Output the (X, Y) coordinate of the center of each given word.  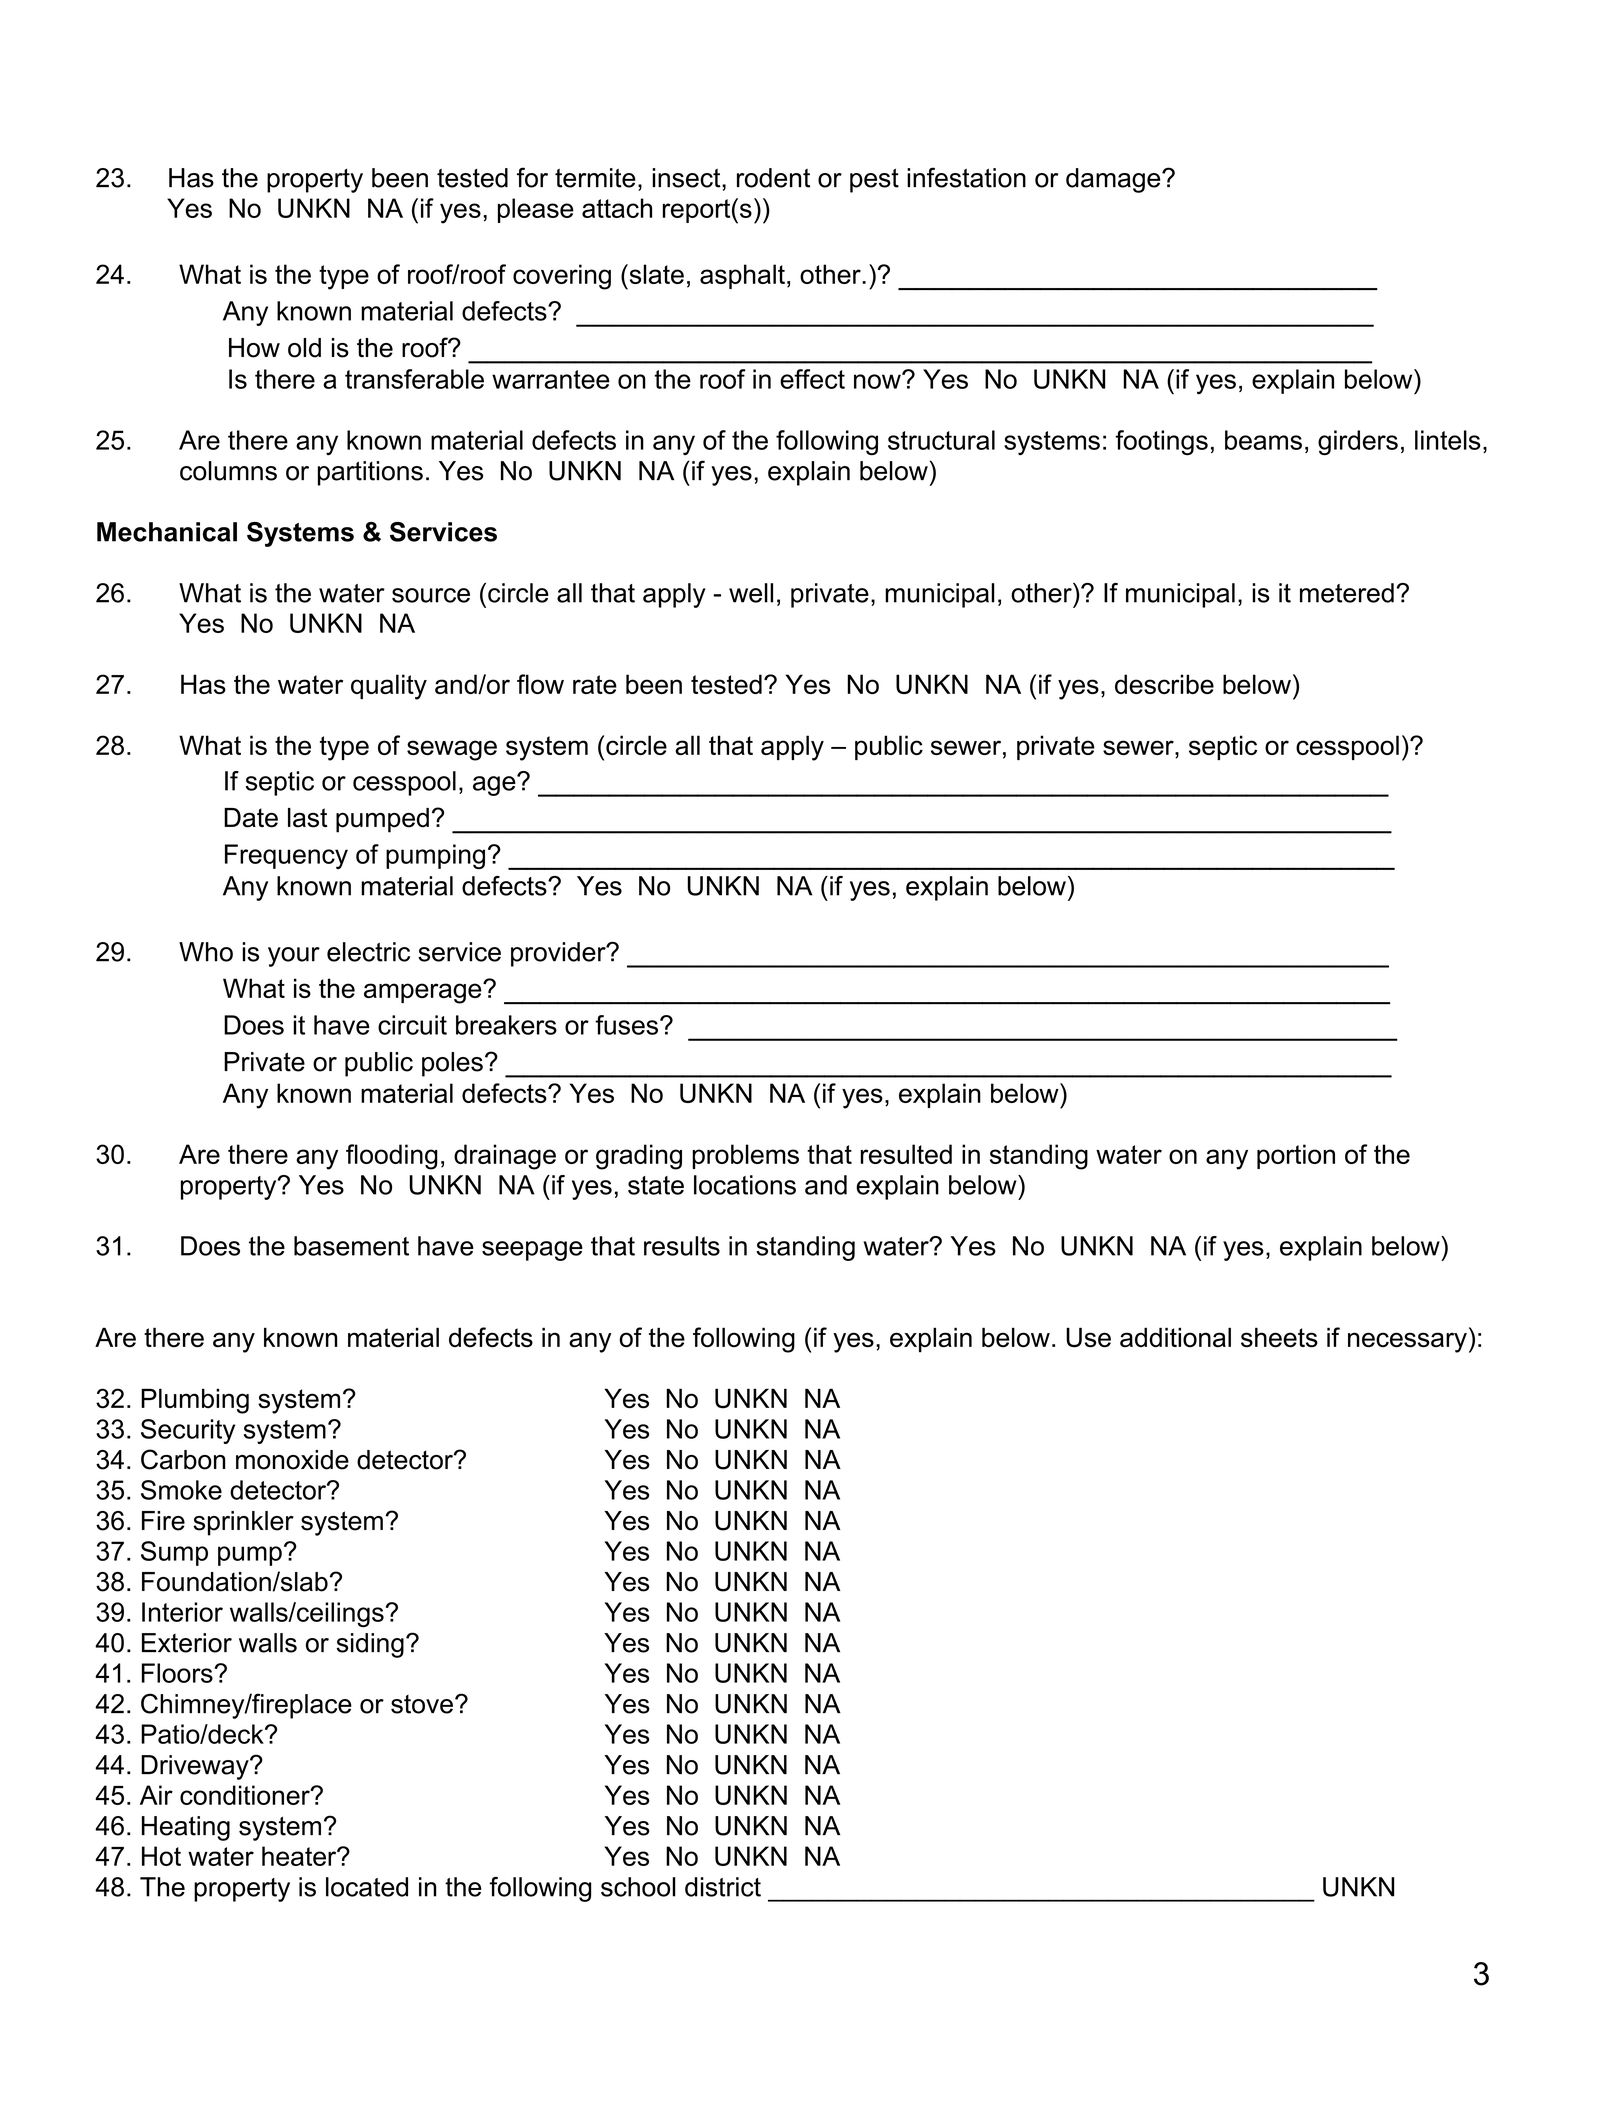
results (682, 1246)
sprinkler (243, 1523)
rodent (773, 178)
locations (745, 1185)
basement (351, 1246)
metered (1347, 593)
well (751, 593)
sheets (1279, 1337)
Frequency (286, 856)
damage (1114, 180)
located (367, 1887)
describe (1164, 684)
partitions (370, 473)
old (304, 348)
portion (1296, 1156)
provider (559, 954)
